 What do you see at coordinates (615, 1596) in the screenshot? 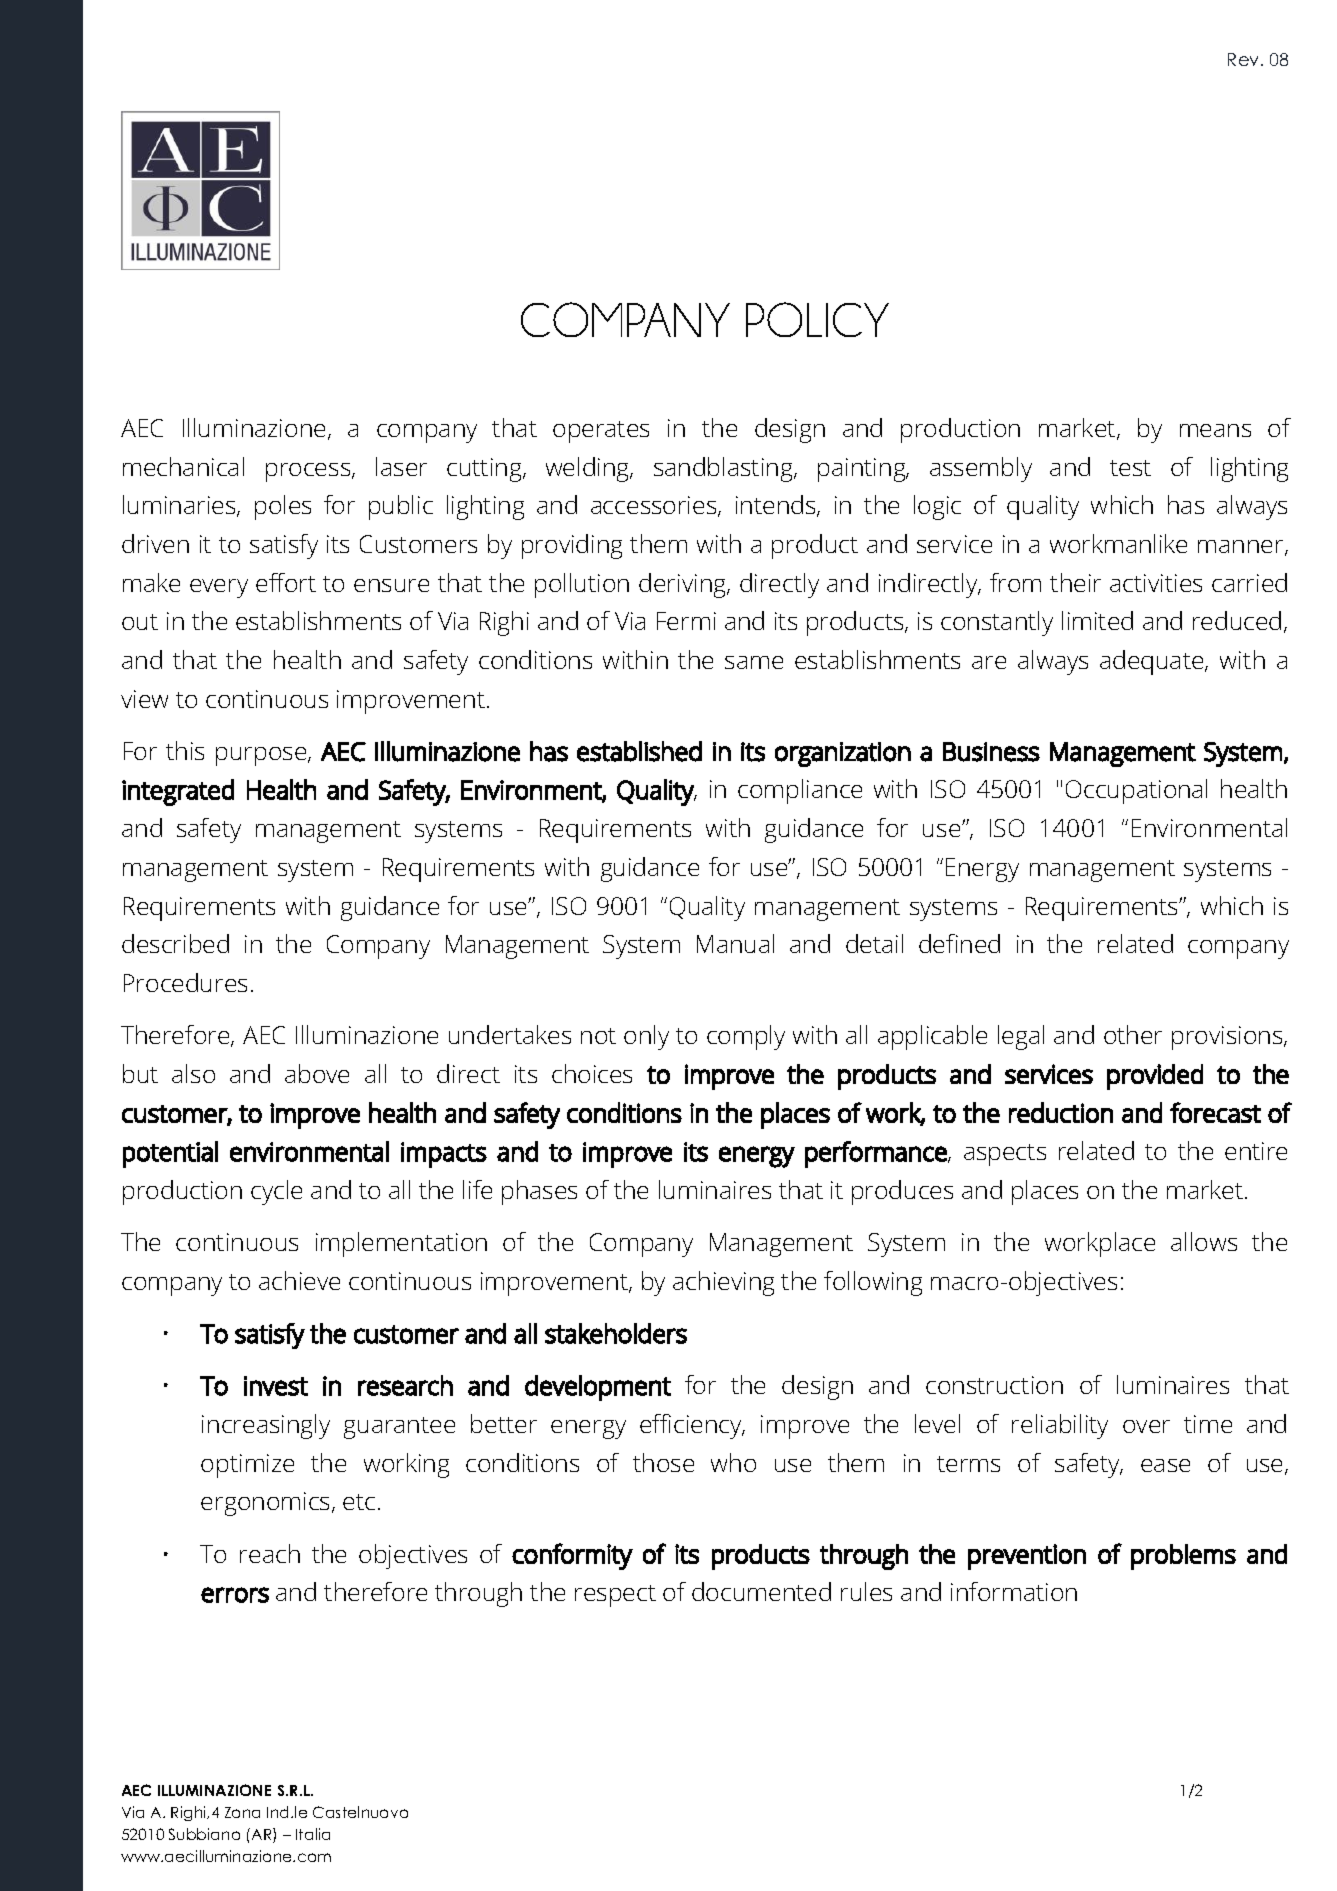
I see `respect` at bounding box center [615, 1596].
